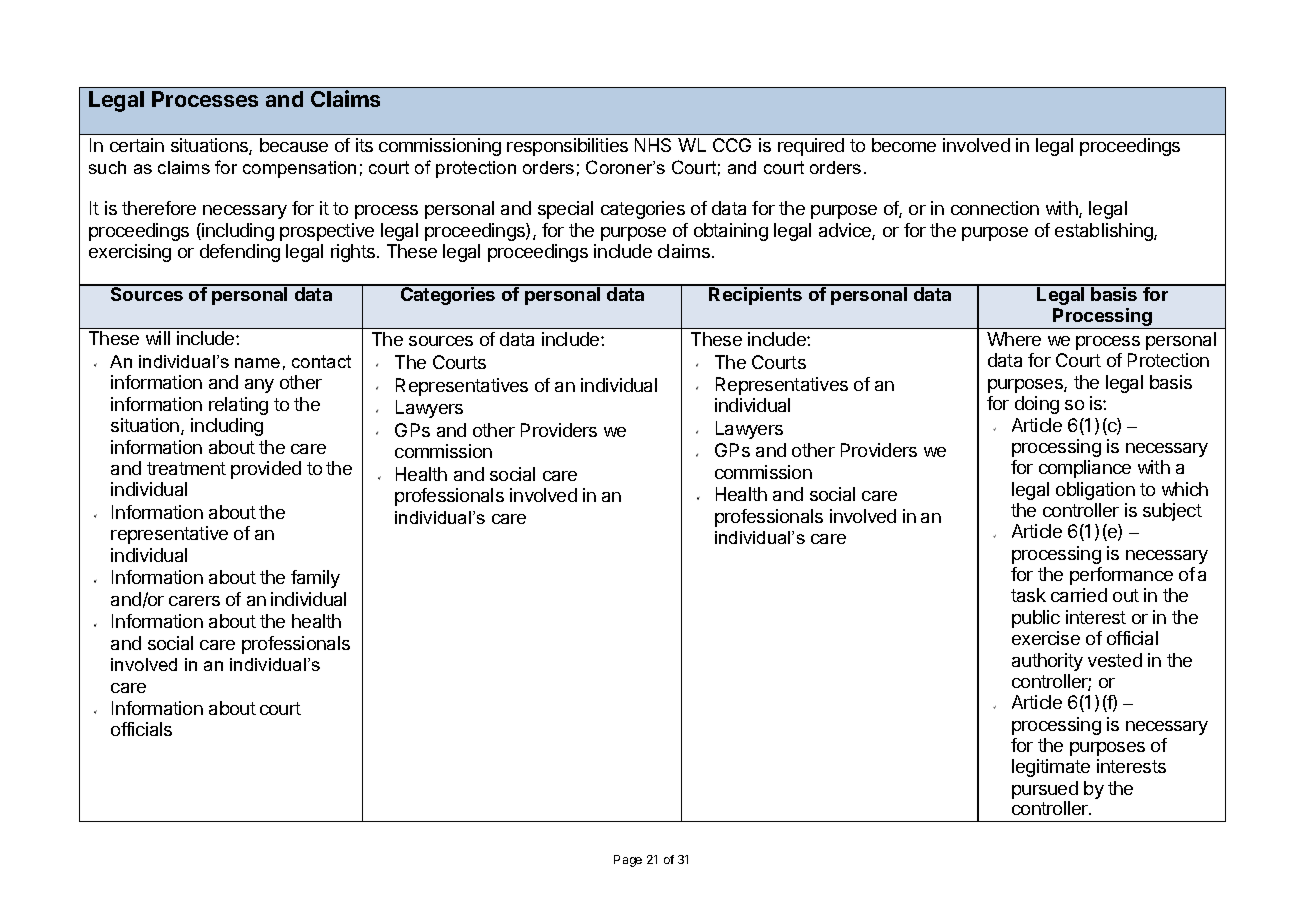 This screenshot has width=1305, height=924. What do you see at coordinates (315, 579) in the screenshot?
I see `family` at bounding box center [315, 579].
